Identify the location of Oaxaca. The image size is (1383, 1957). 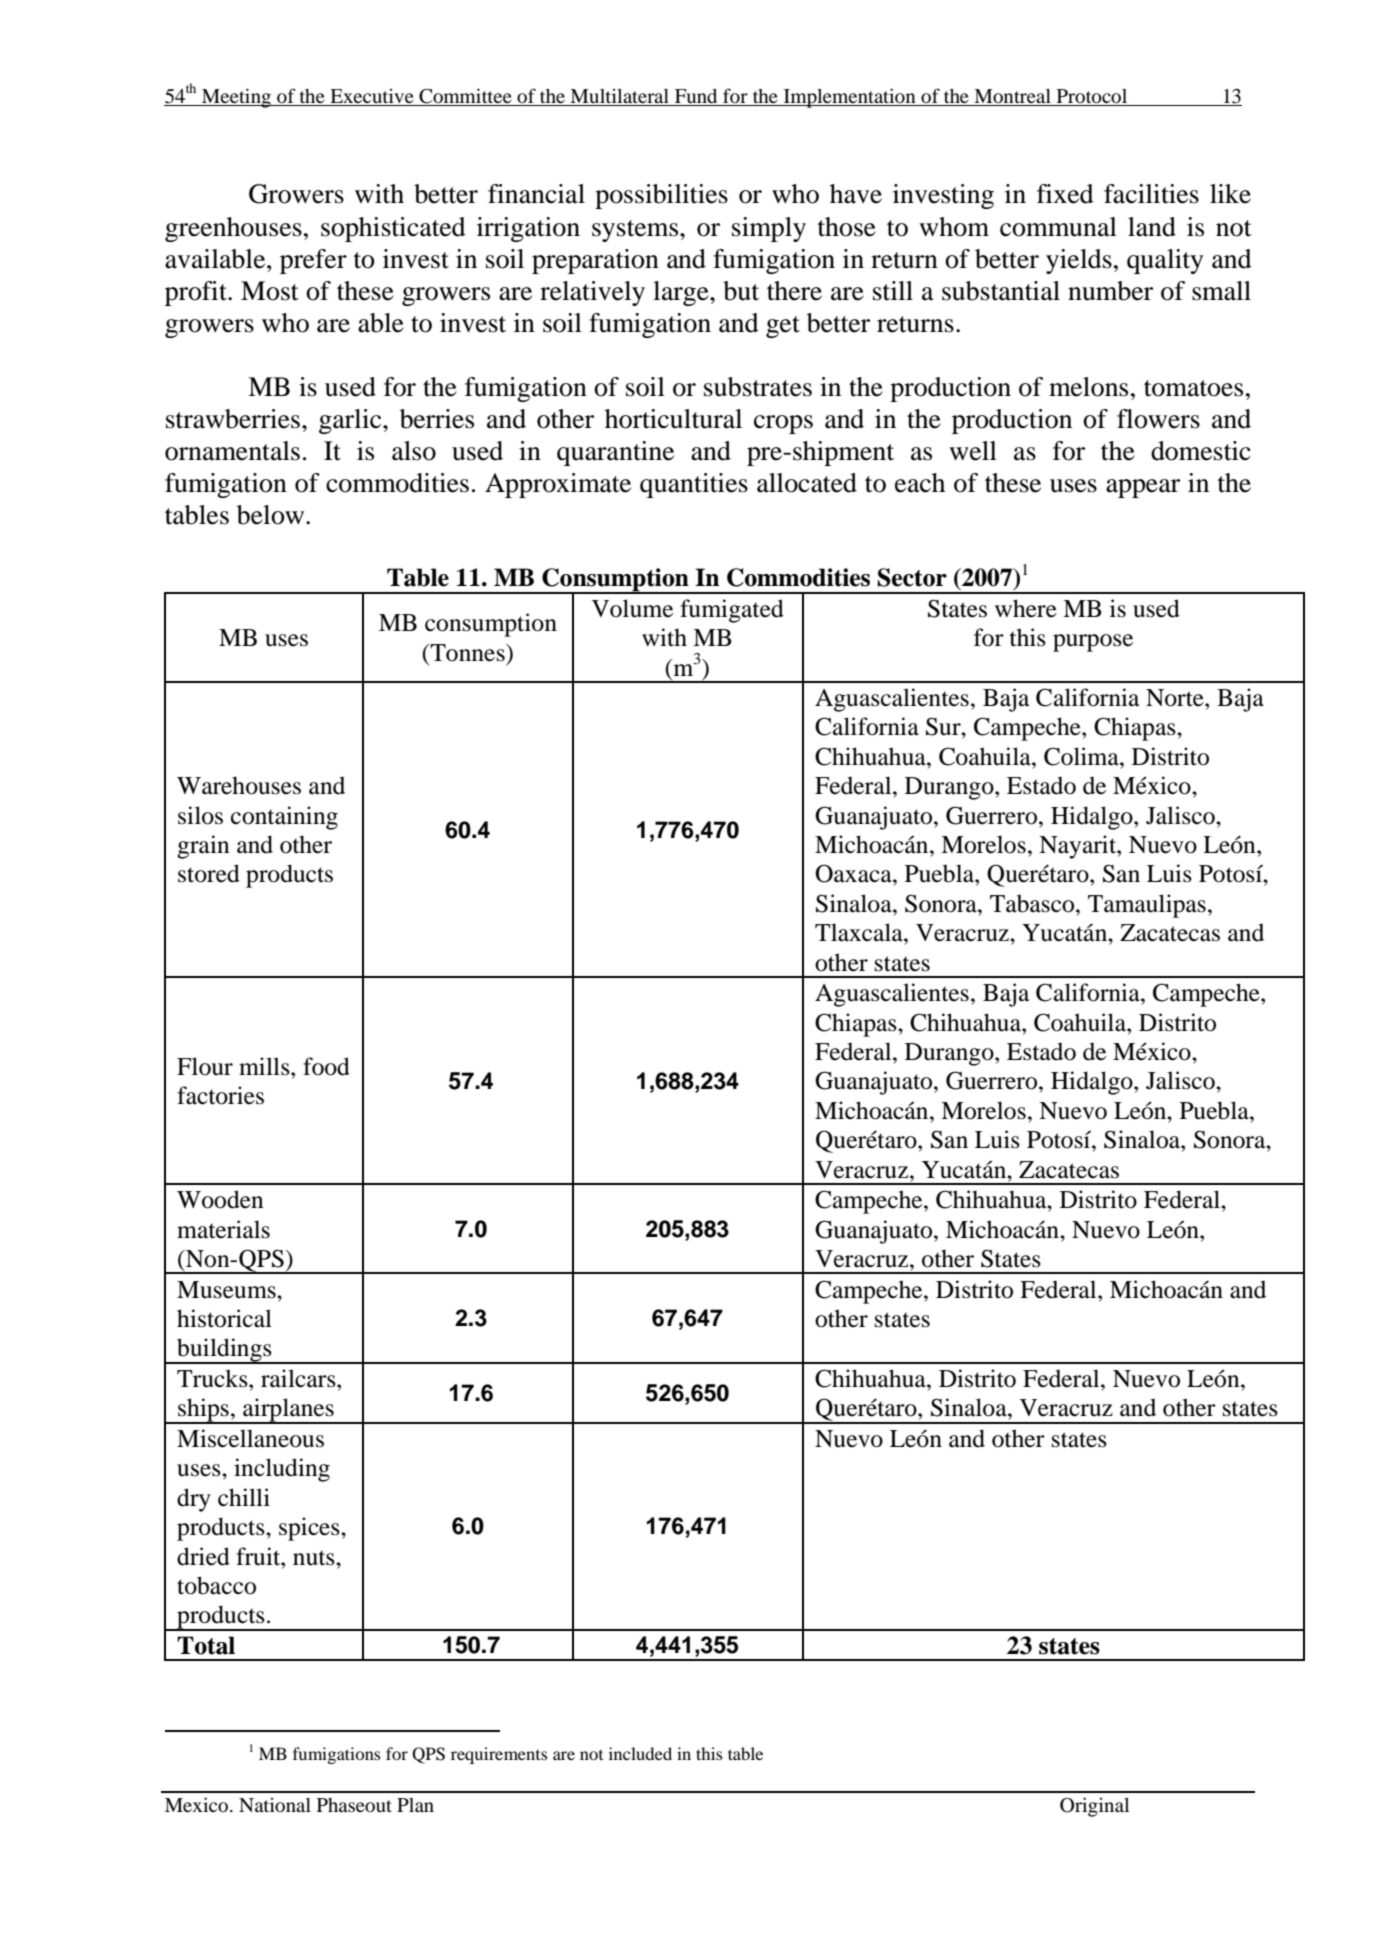
(854, 873).
